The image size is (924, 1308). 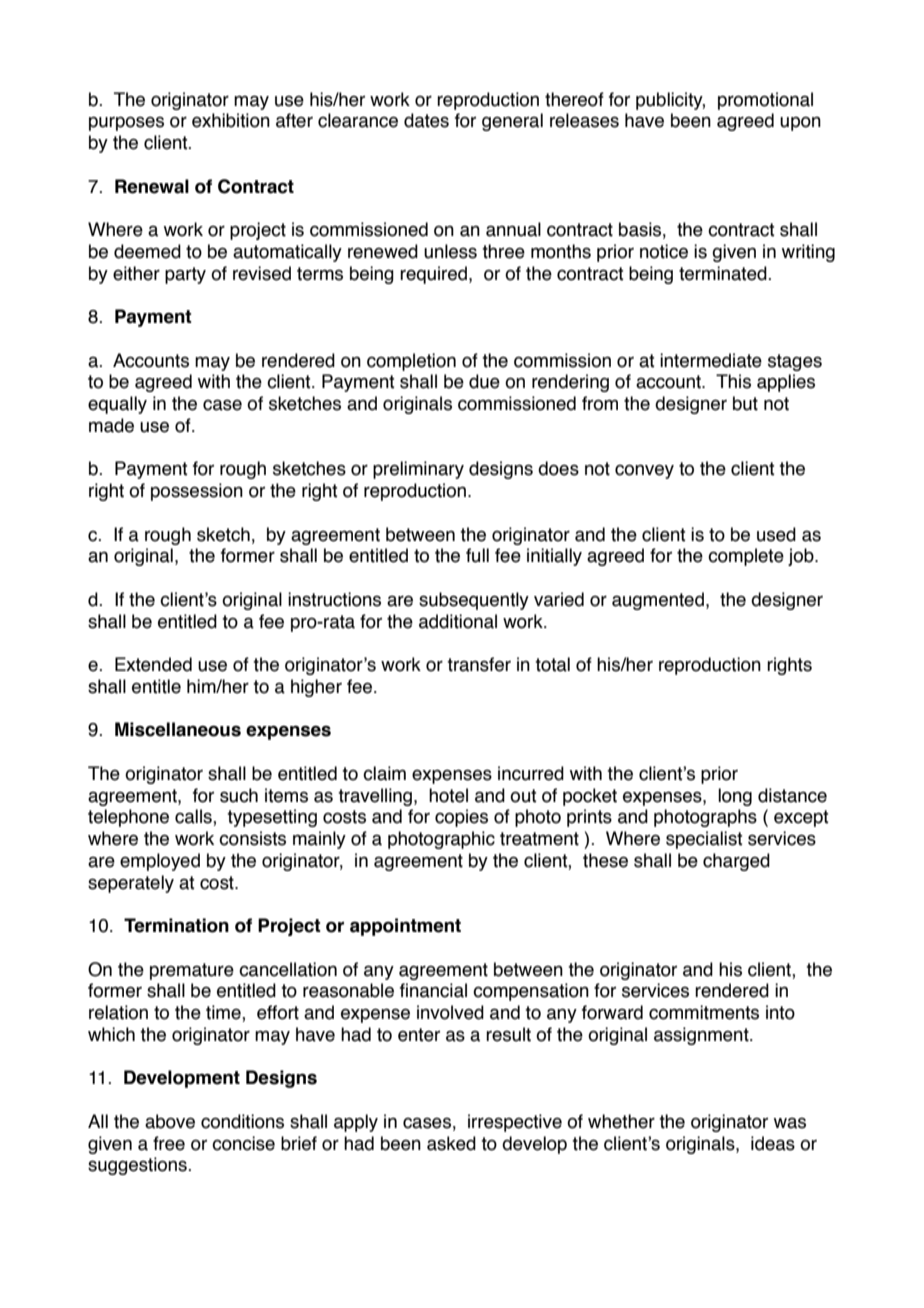 What do you see at coordinates (426, 120) in the image?
I see `dates` at bounding box center [426, 120].
